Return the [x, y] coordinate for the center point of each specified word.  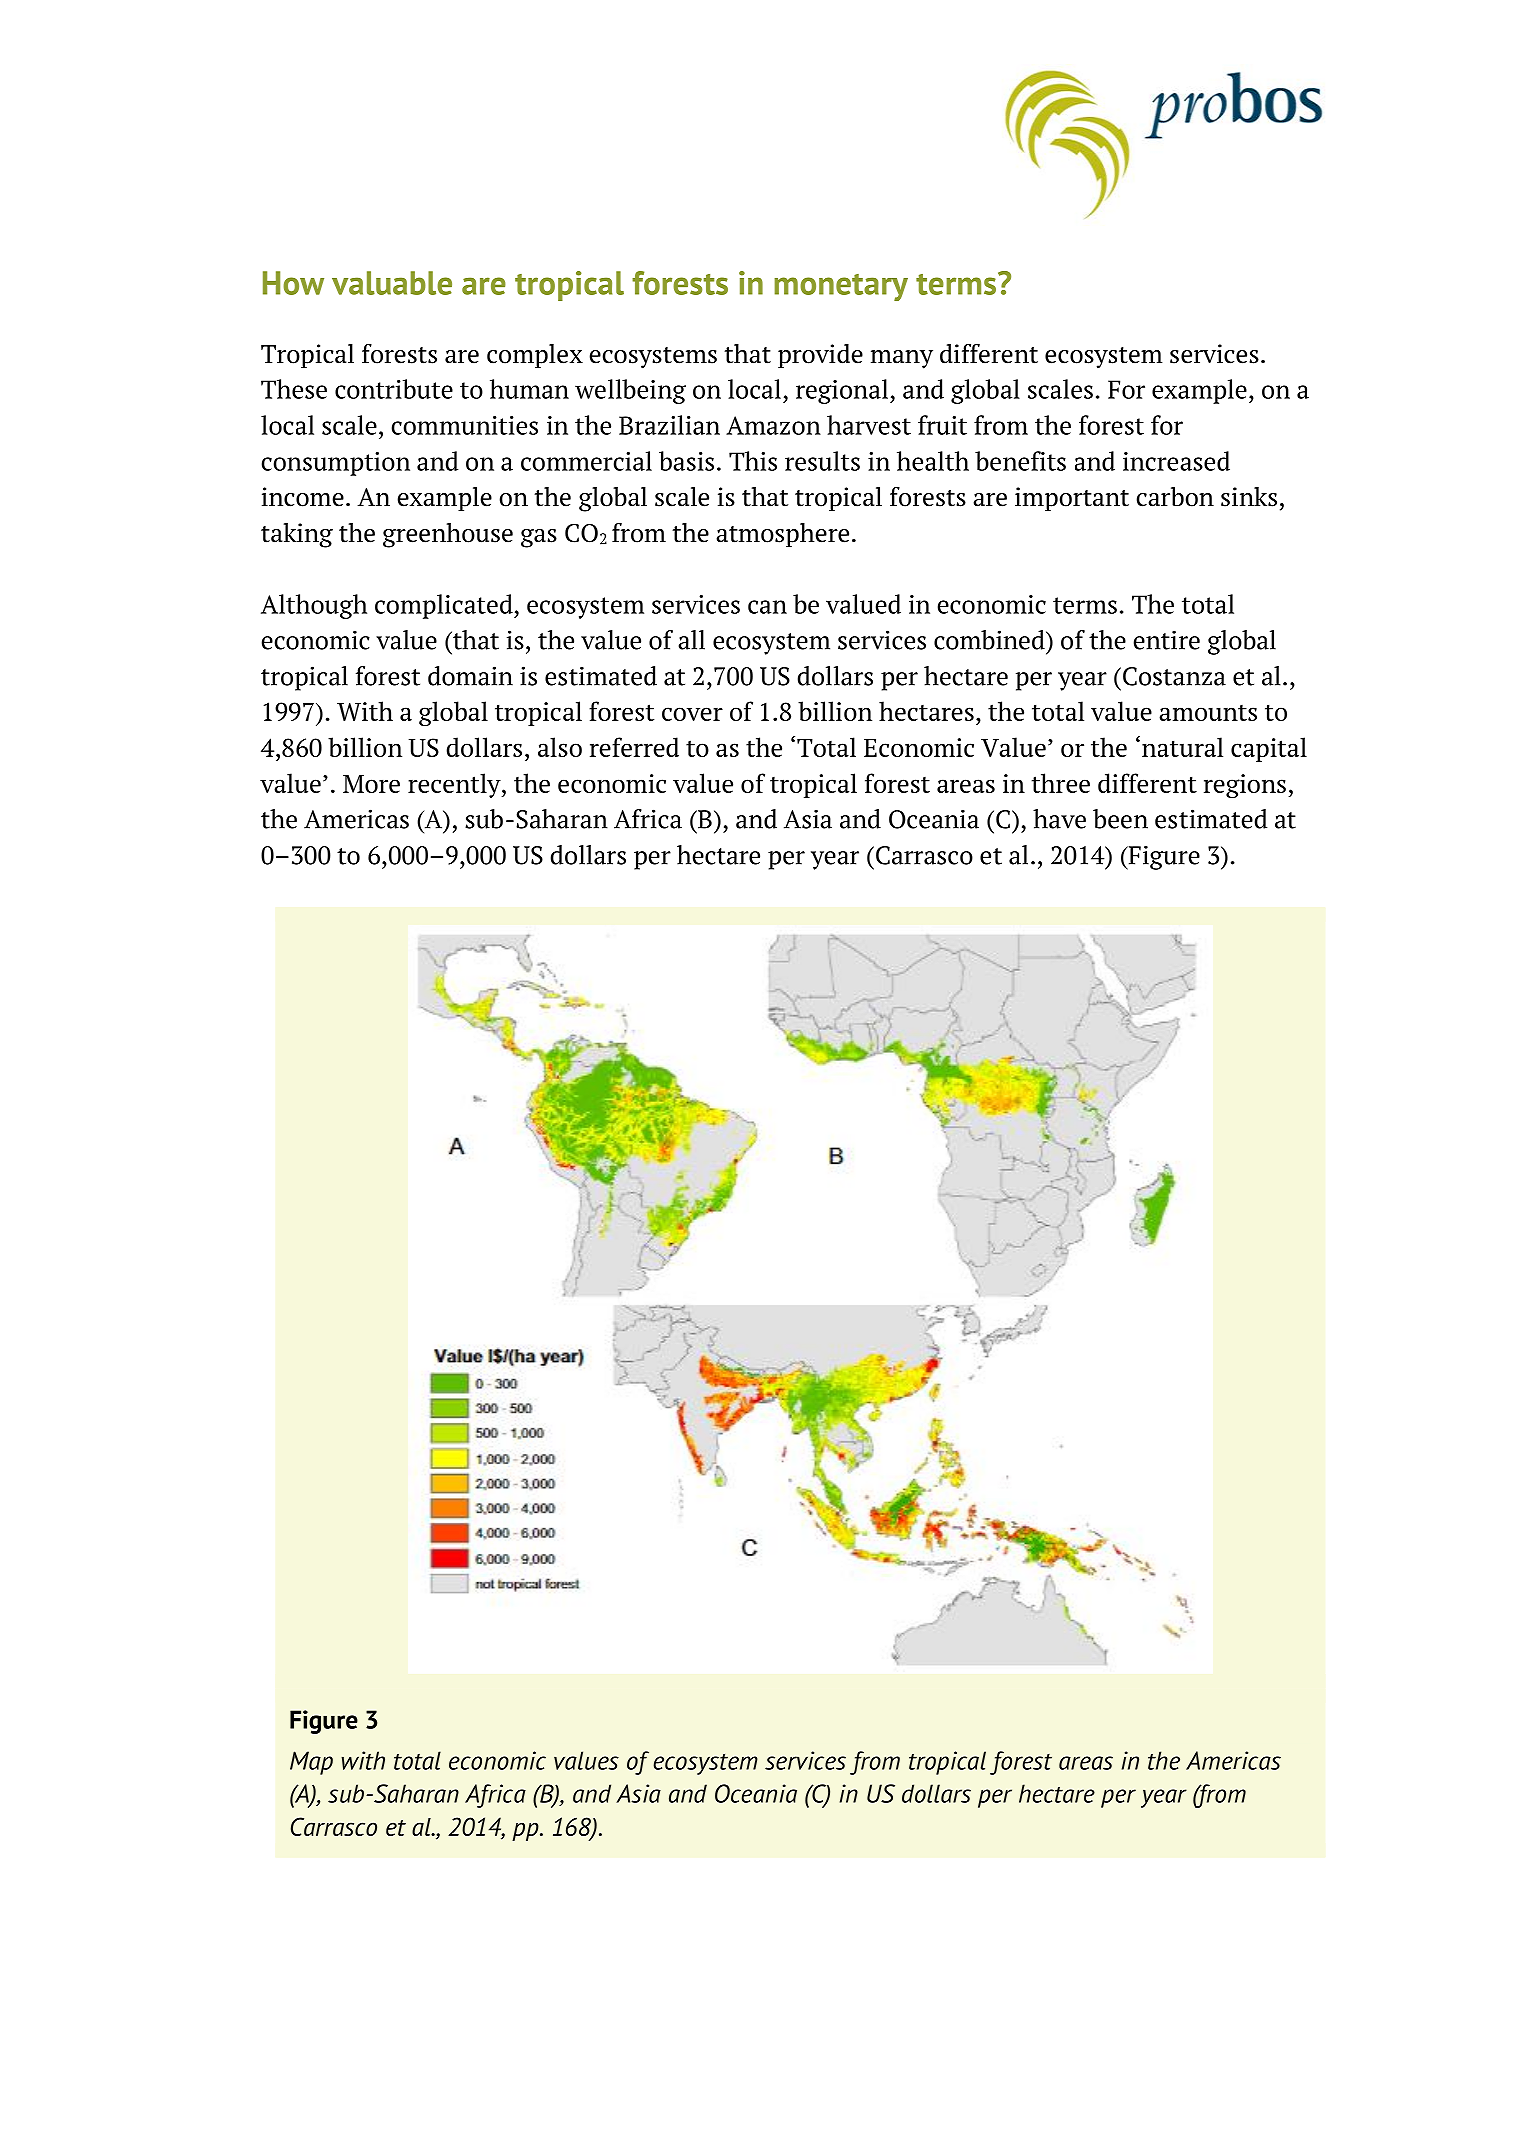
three [1061, 783]
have [1059, 819]
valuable [392, 283]
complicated [445, 606]
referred [634, 747]
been [1120, 819]
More [371, 784]
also [560, 747]
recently [455, 785]
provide [820, 356]
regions [1245, 786]
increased [1176, 461]
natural [1182, 747]
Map [311, 1763]
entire [1167, 640]
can [767, 607]
